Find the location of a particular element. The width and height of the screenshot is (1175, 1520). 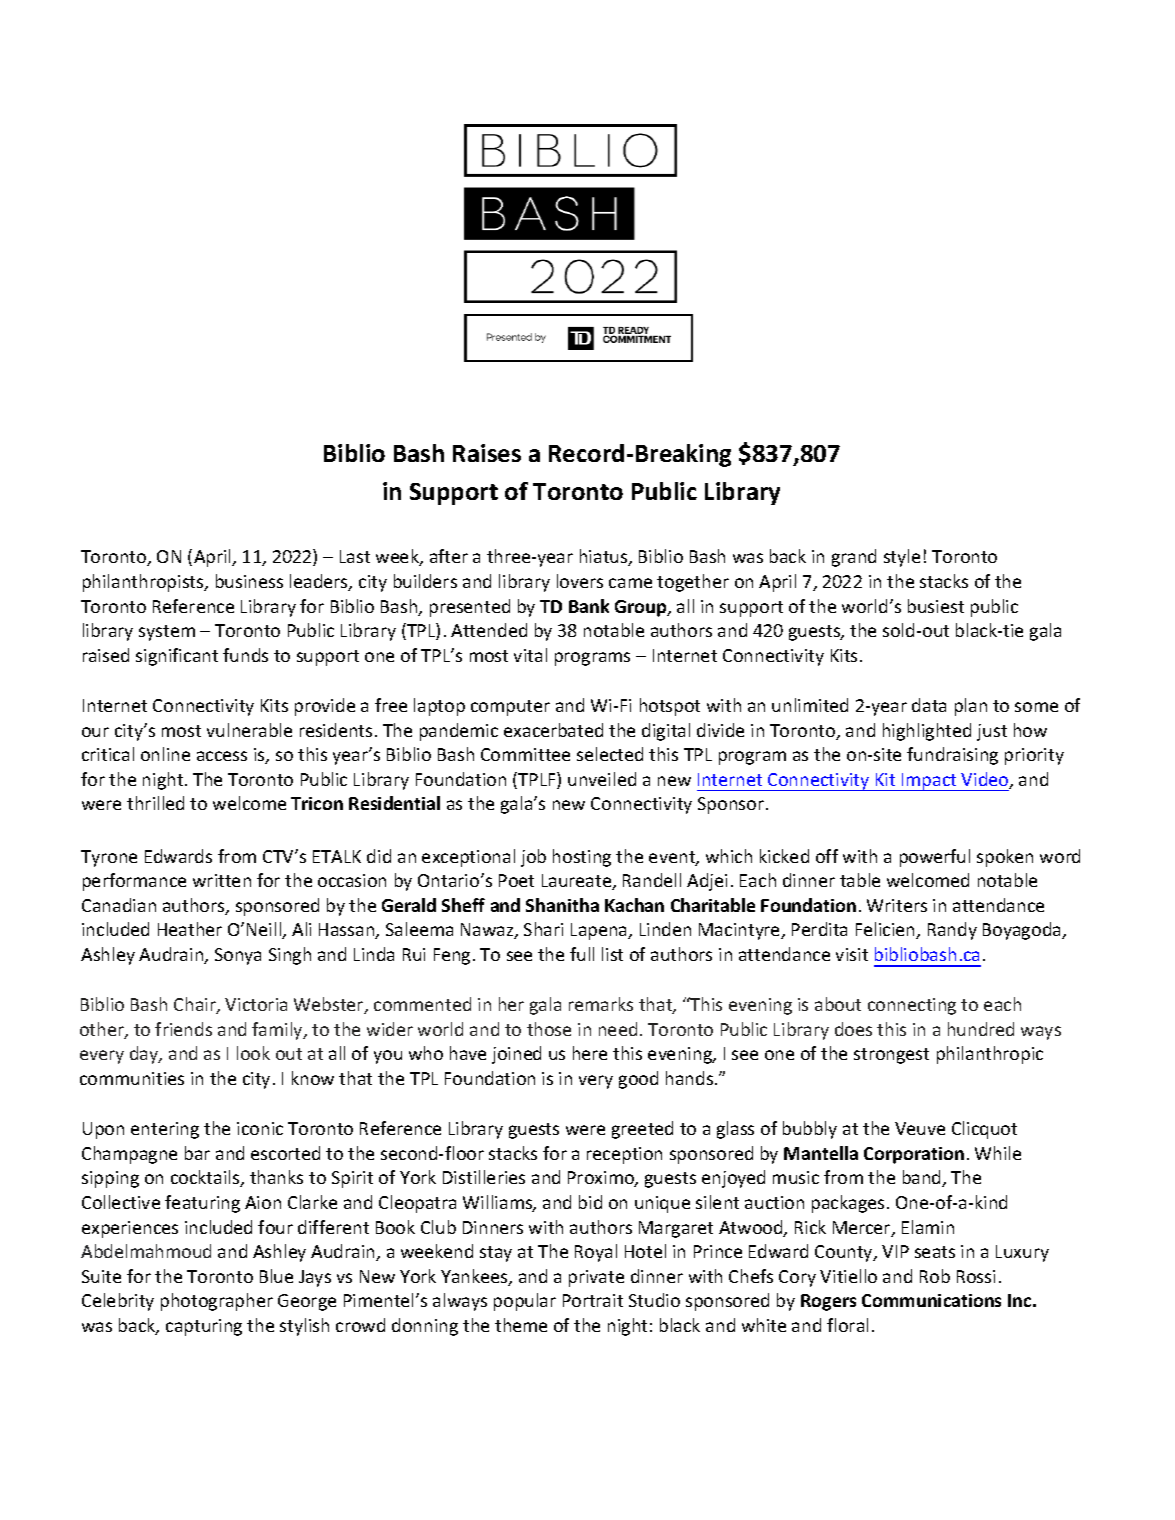

Portrait is located at coordinates (593, 1300).
